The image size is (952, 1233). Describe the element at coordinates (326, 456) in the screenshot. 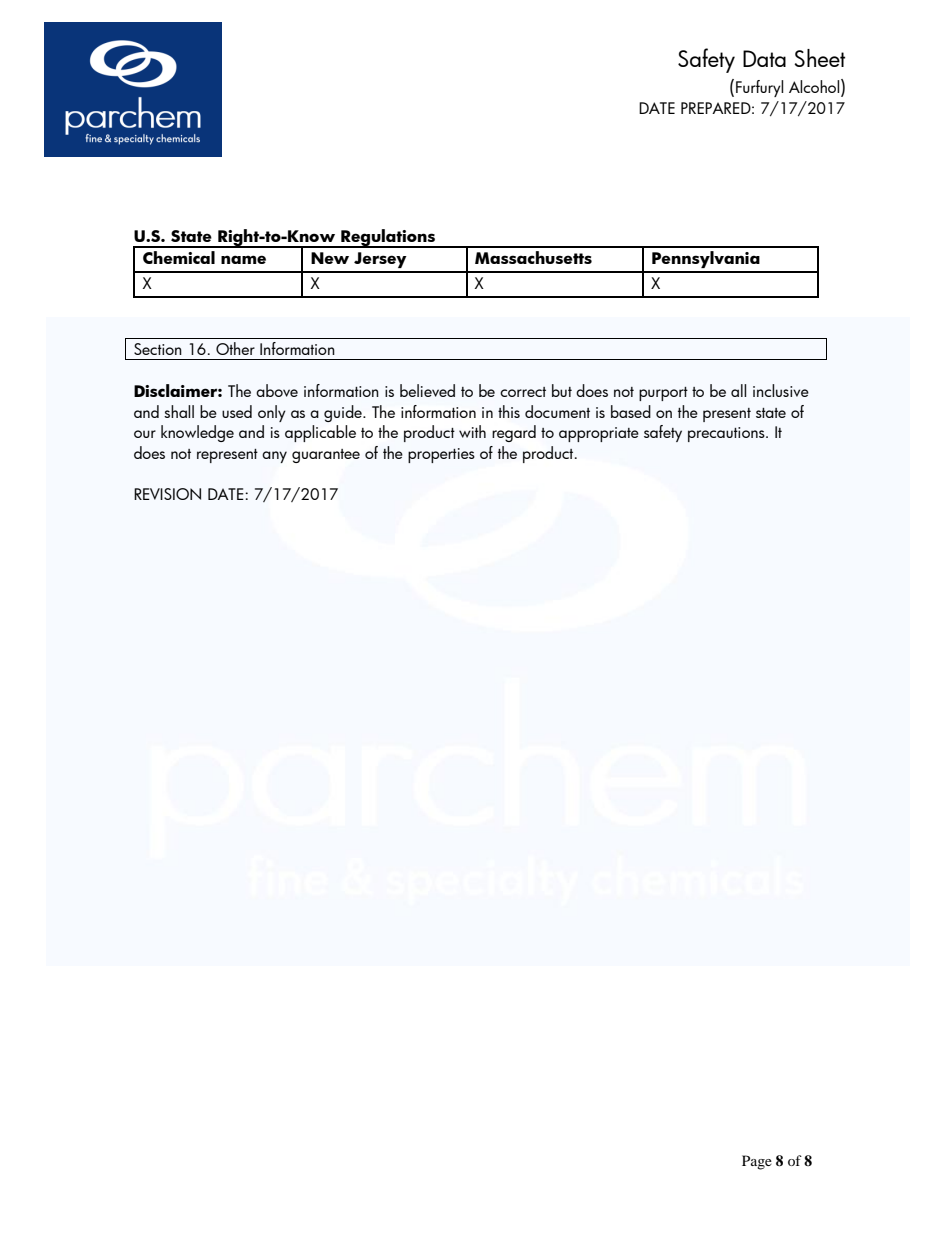

I see `guarantee` at that location.
